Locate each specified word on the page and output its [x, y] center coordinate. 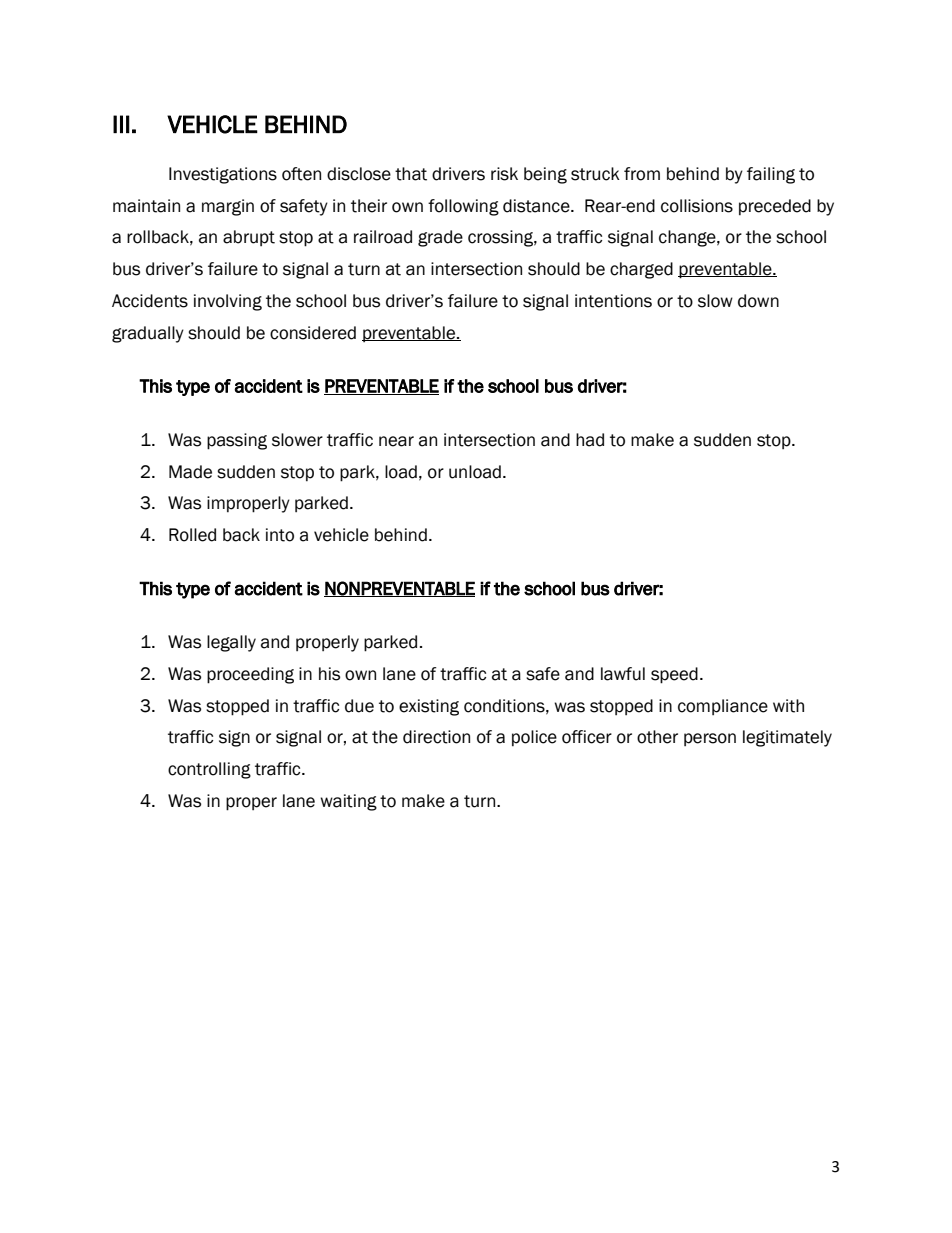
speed [674, 675]
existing [429, 707]
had [590, 440]
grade [440, 238]
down [758, 301]
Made [190, 472]
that [411, 174]
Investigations [223, 175]
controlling [209, 770]
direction [436, 737]
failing [771, 175]
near [396, 441]
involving [228, 302]
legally [231, 643]
